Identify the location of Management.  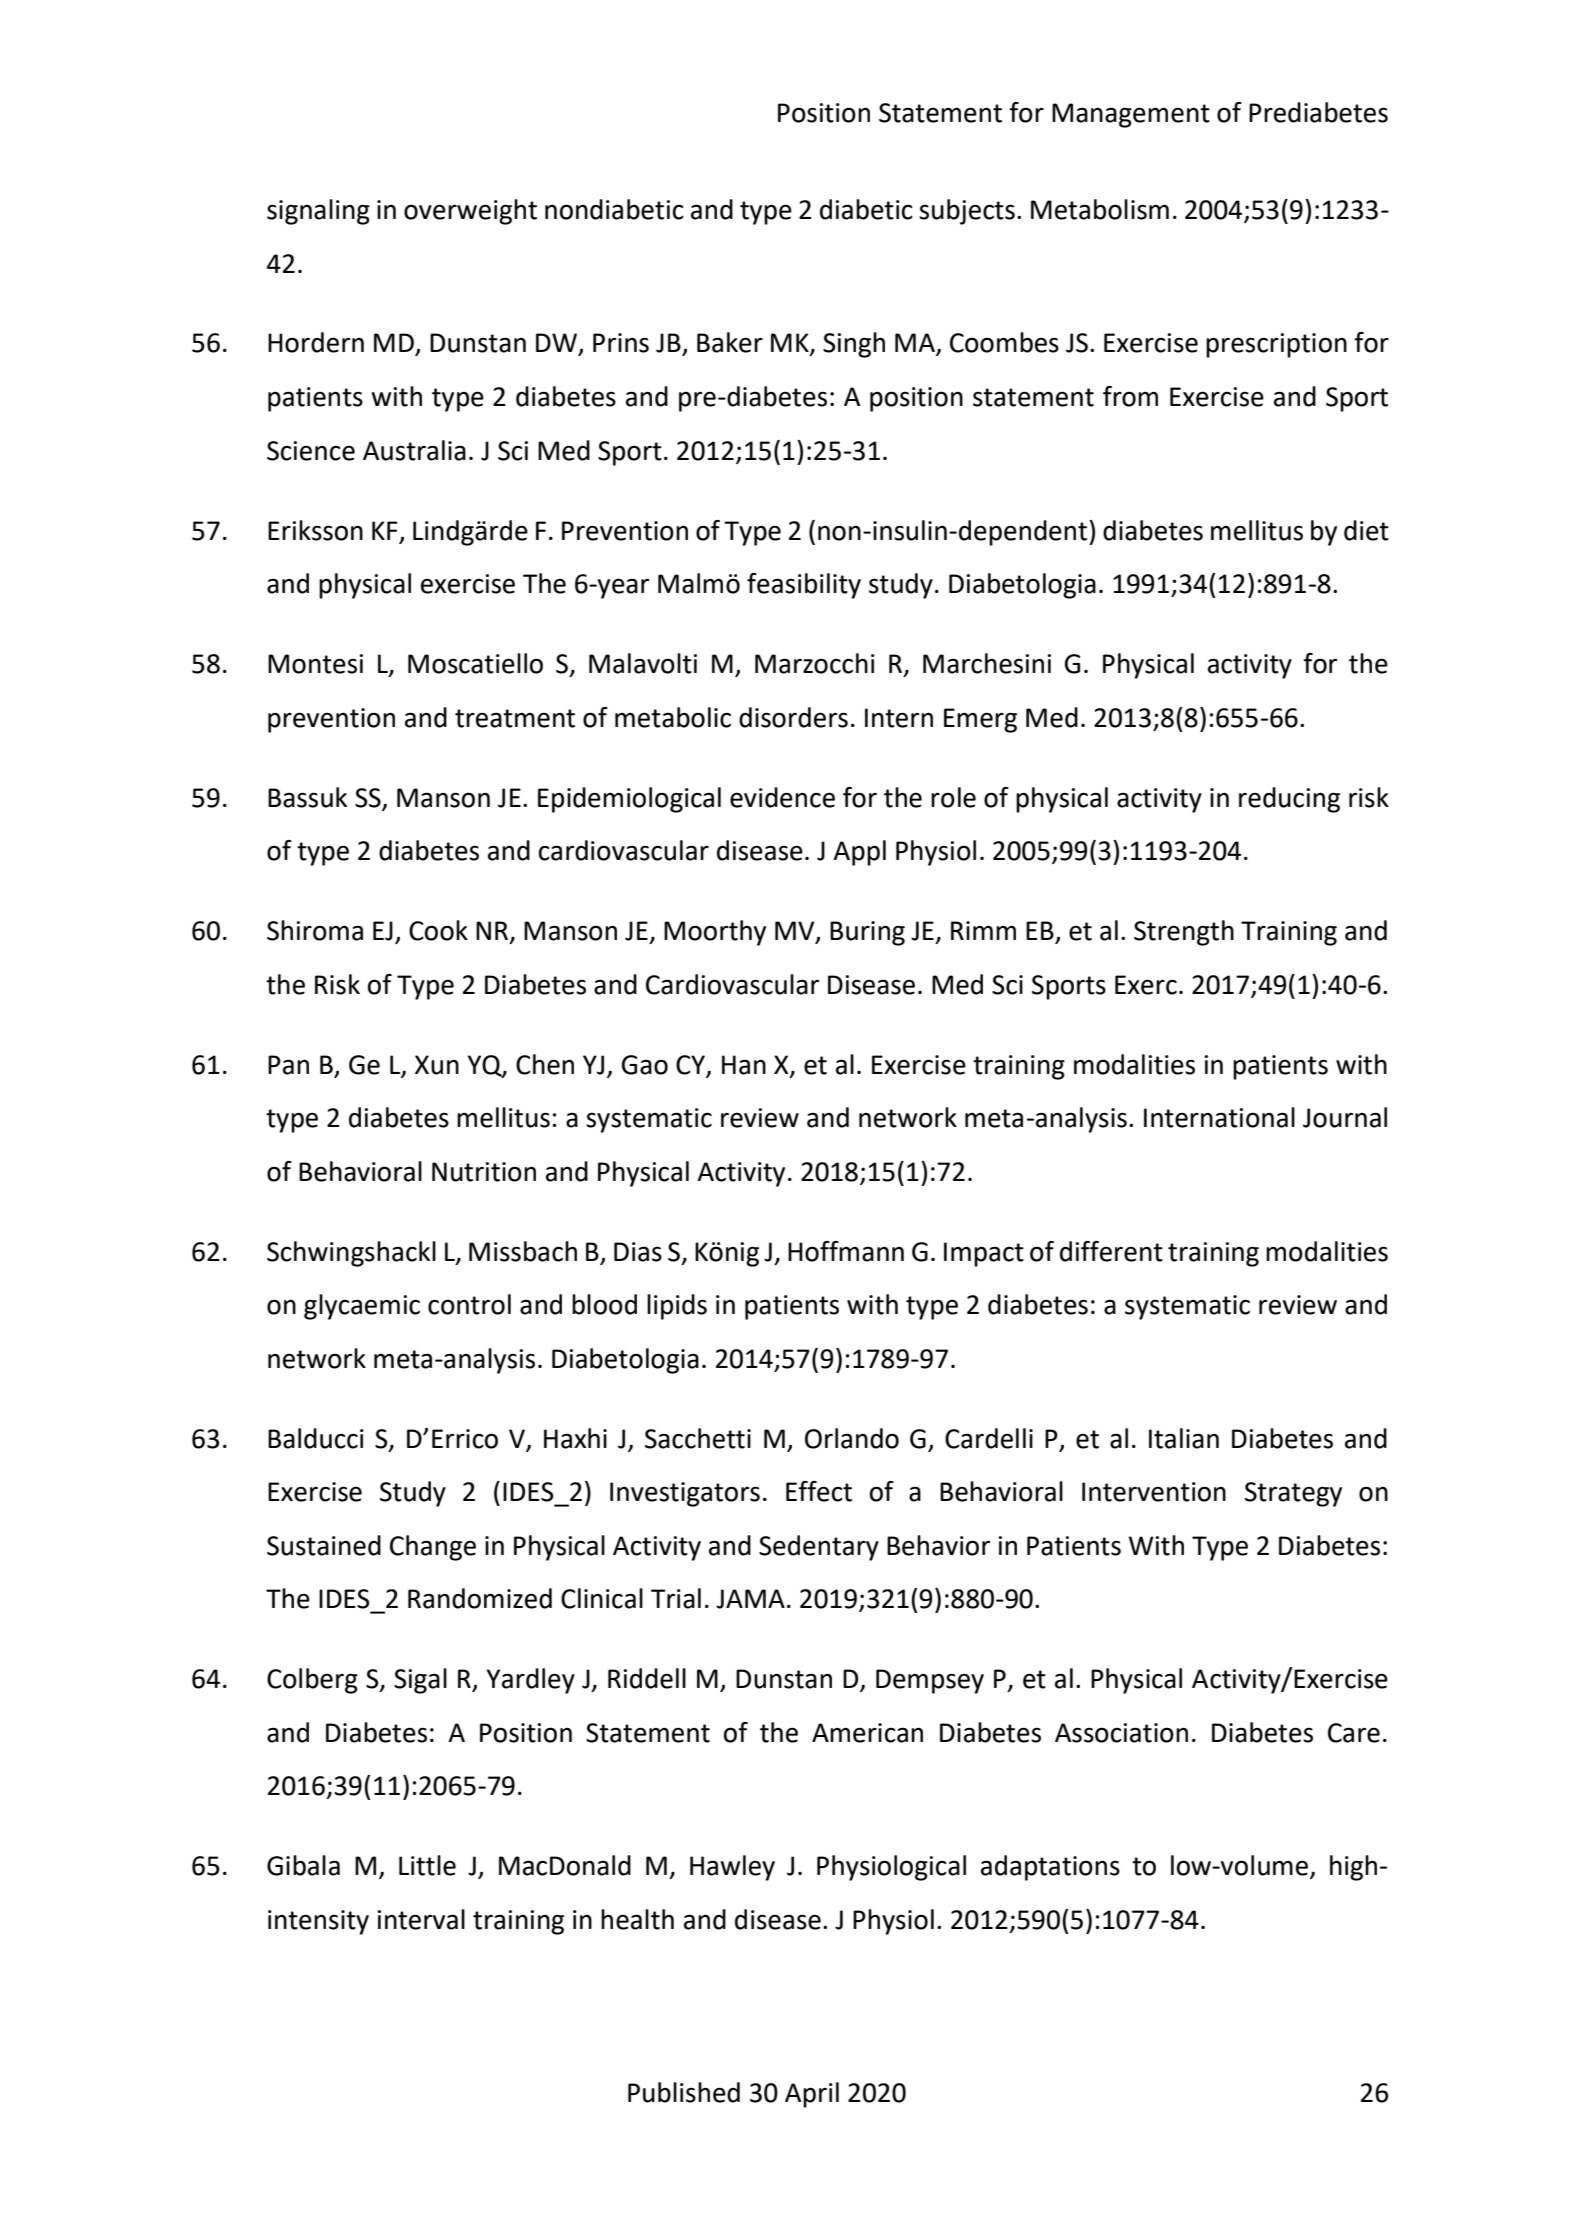
(1131, 115).
